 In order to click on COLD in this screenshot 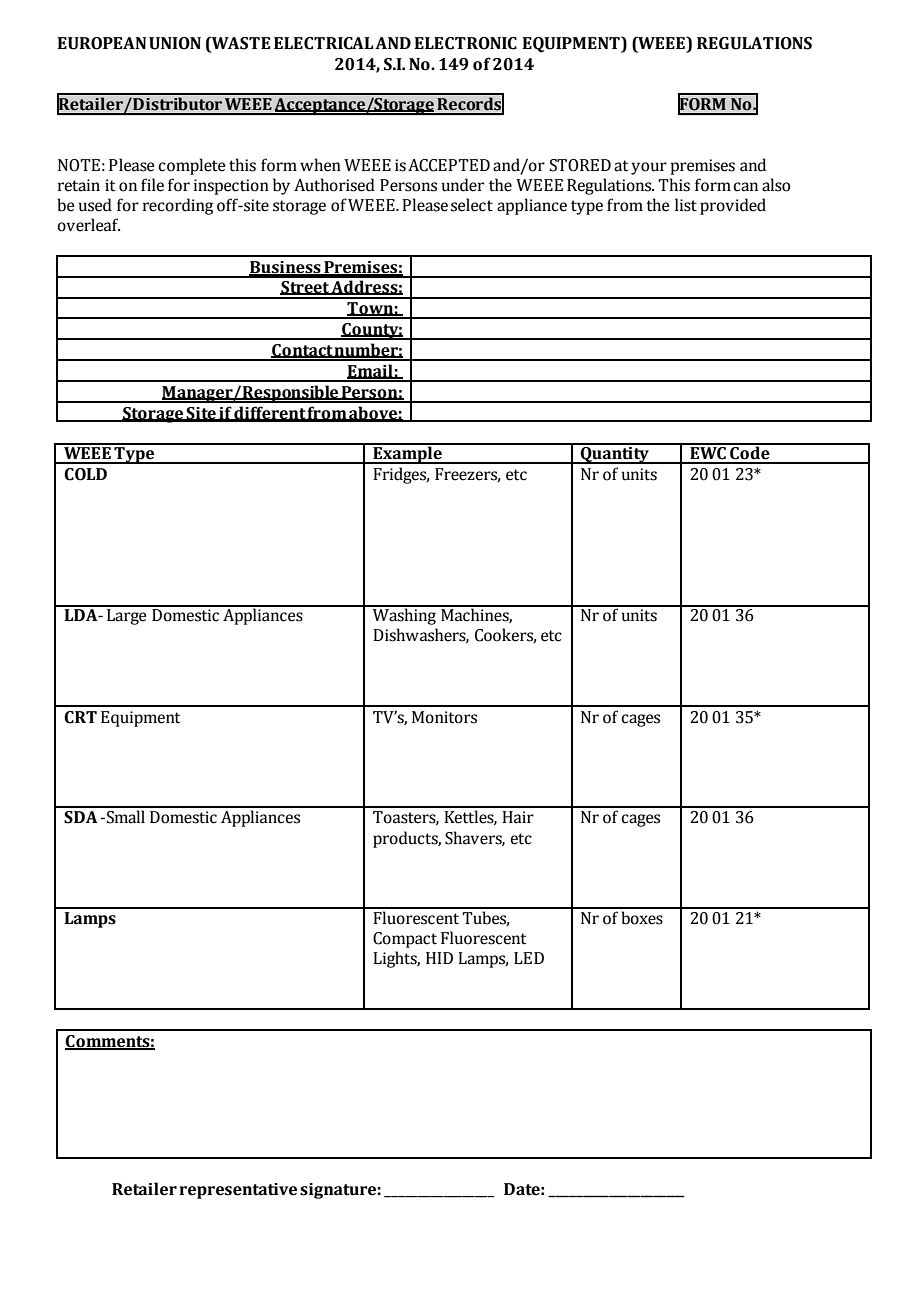, I will do `click(85, 474)`.
